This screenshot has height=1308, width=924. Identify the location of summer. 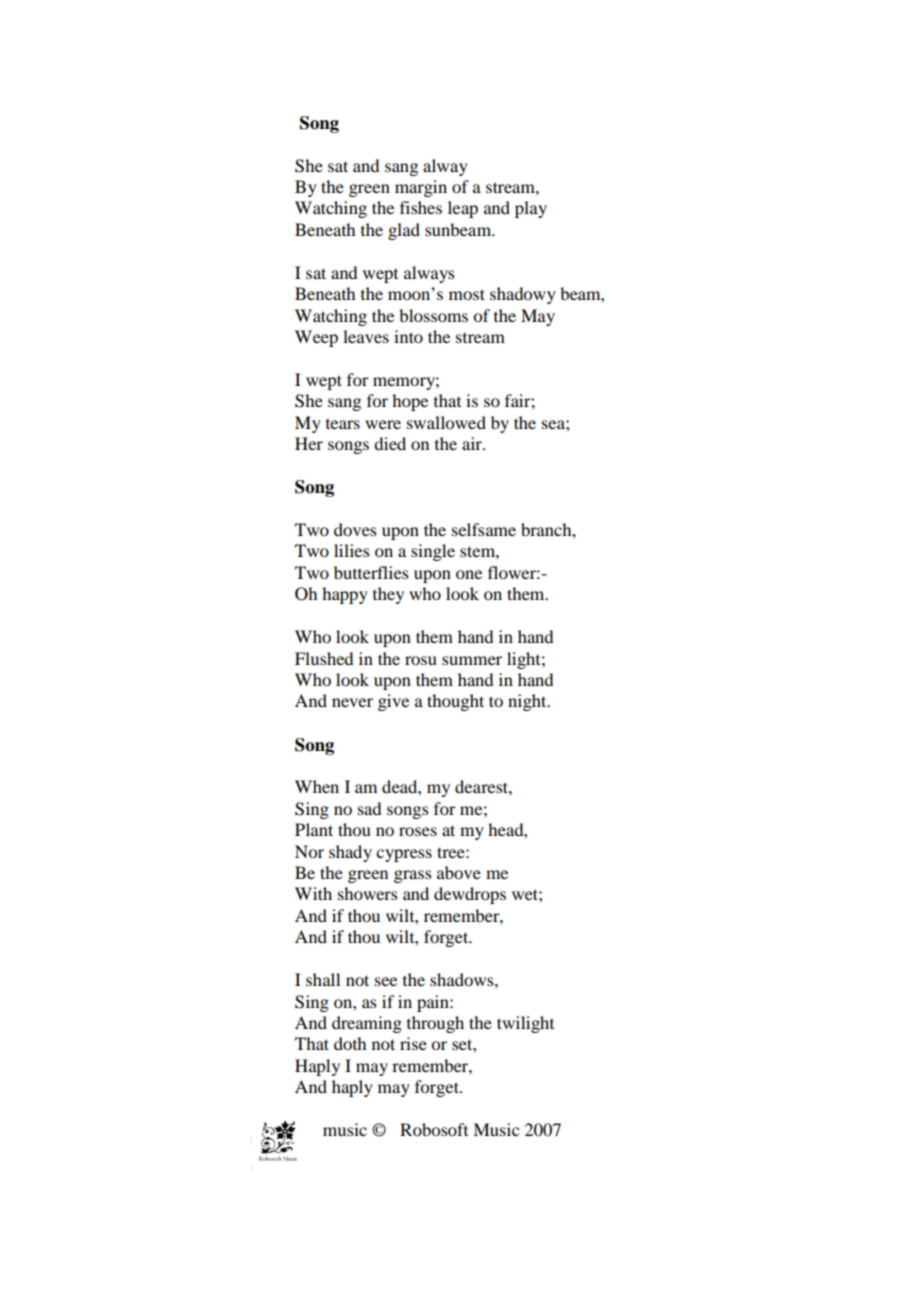
(472, 660).
